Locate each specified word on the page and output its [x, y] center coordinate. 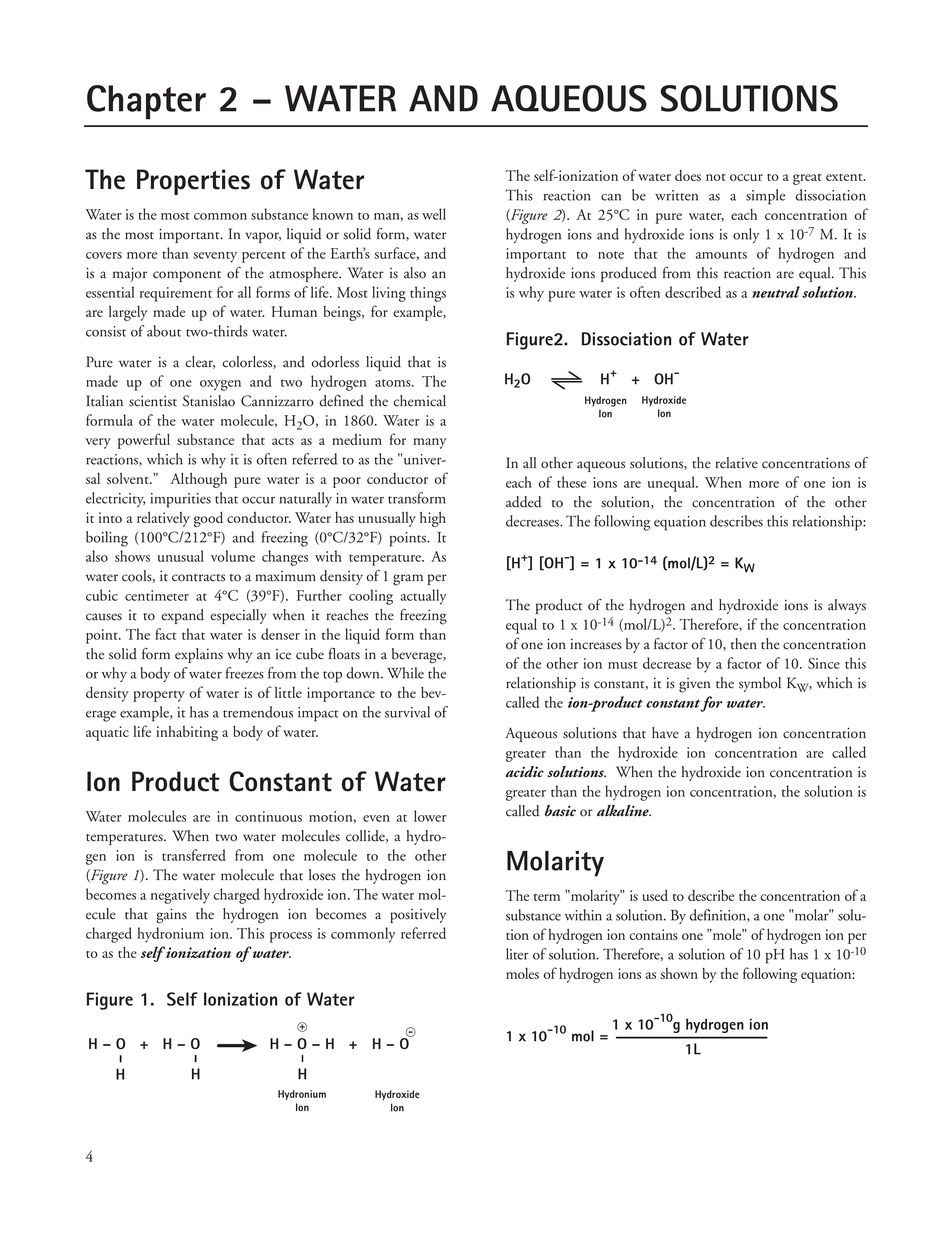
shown [679, 973]
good [208, 519]
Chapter [146, 102]
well [434, 214]
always [847, 606]
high [433, 519]
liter [517, 954]
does [688, 175]
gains [171, 916]
